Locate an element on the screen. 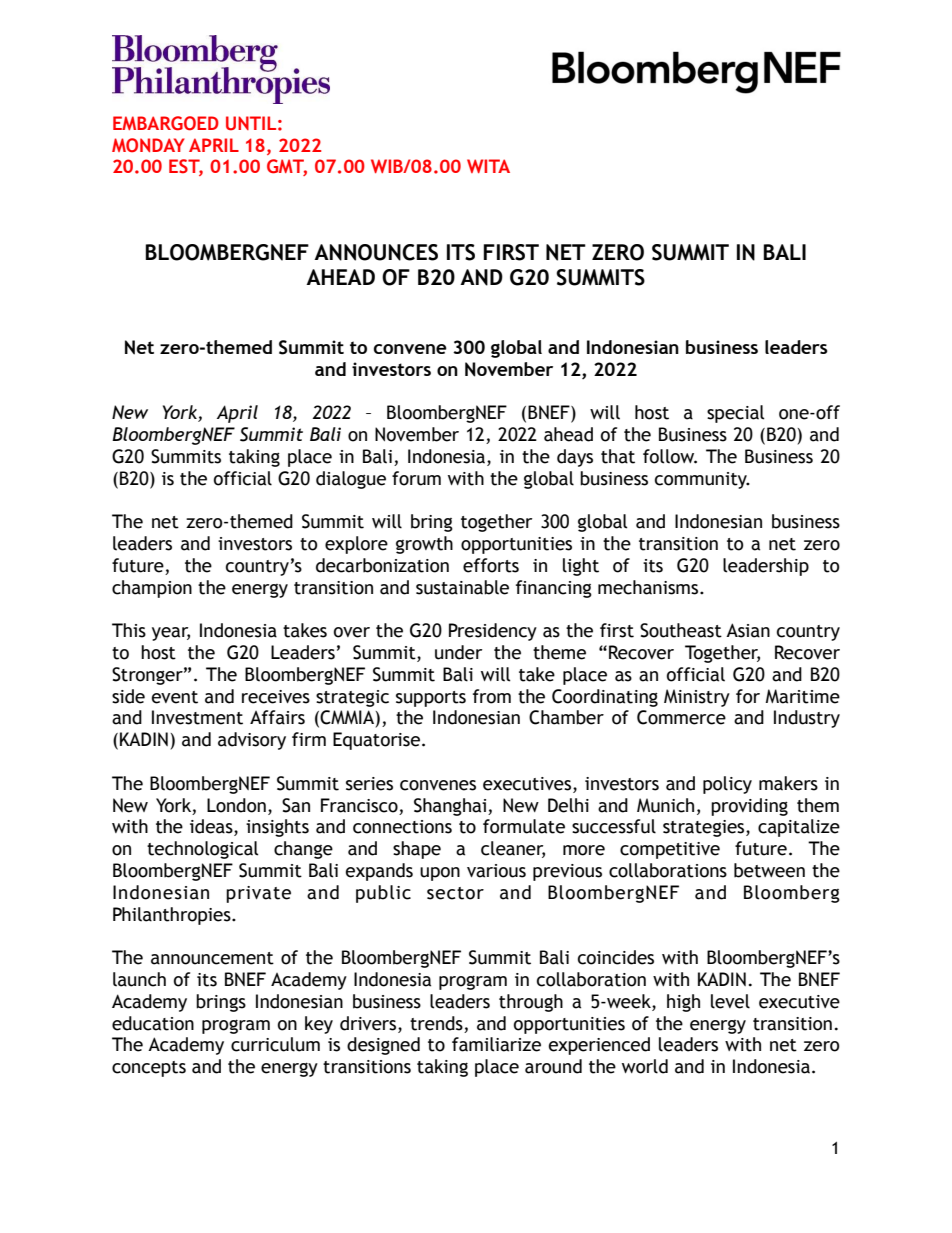 The height and width of the screenshot is (1233, 952). follow is located at coordinates (670, 456).
